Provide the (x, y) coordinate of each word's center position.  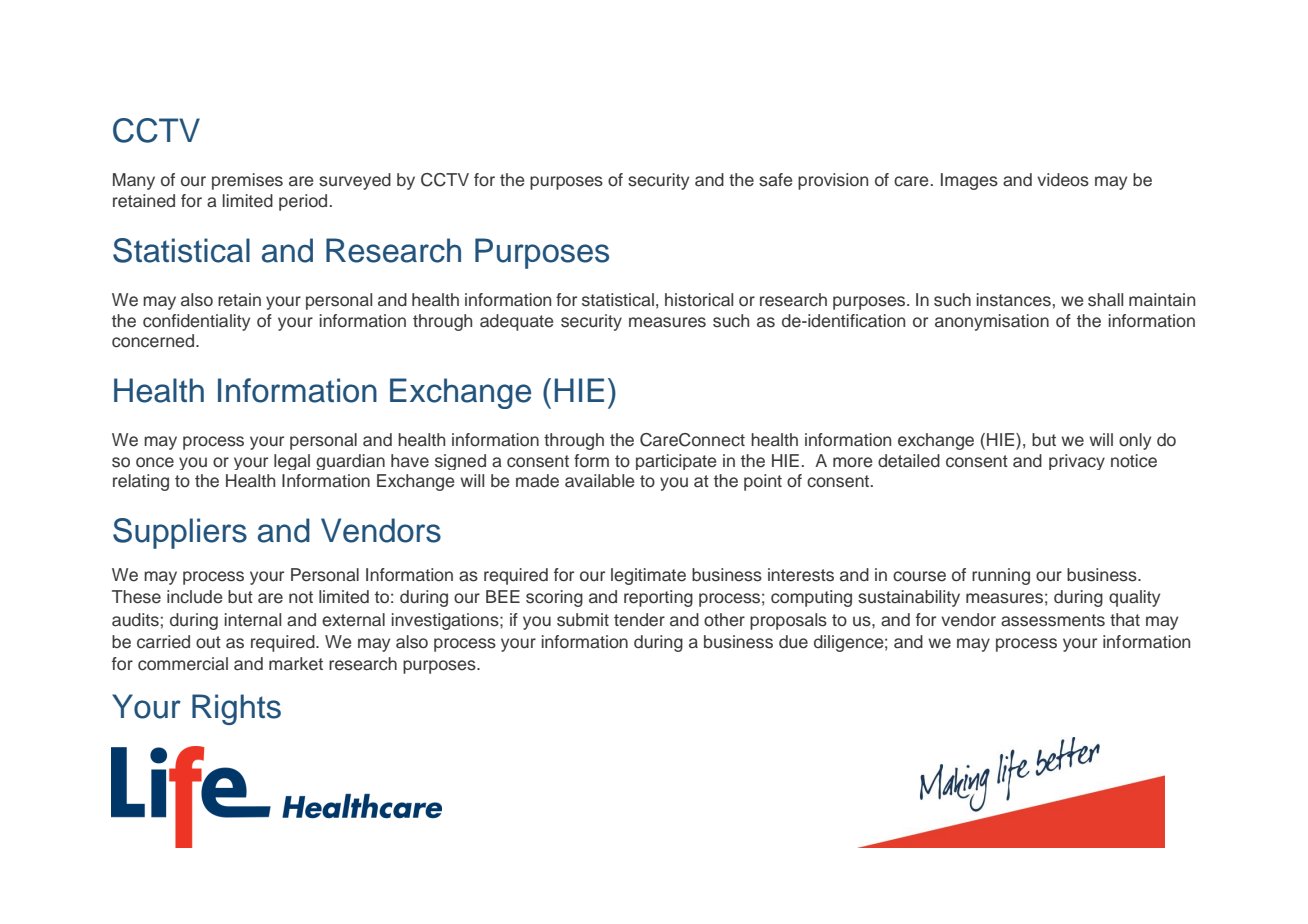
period (303, 202)
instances (1014, 300)
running (1001, 576)
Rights (236, 709)
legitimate (648, 576)
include (194, 597)
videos (1063, 180)
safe (775, 180)
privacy (1077, 462)
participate (676, 462)
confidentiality (196, 322)
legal (292, 462)
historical (699, 300)
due (793, 642)
